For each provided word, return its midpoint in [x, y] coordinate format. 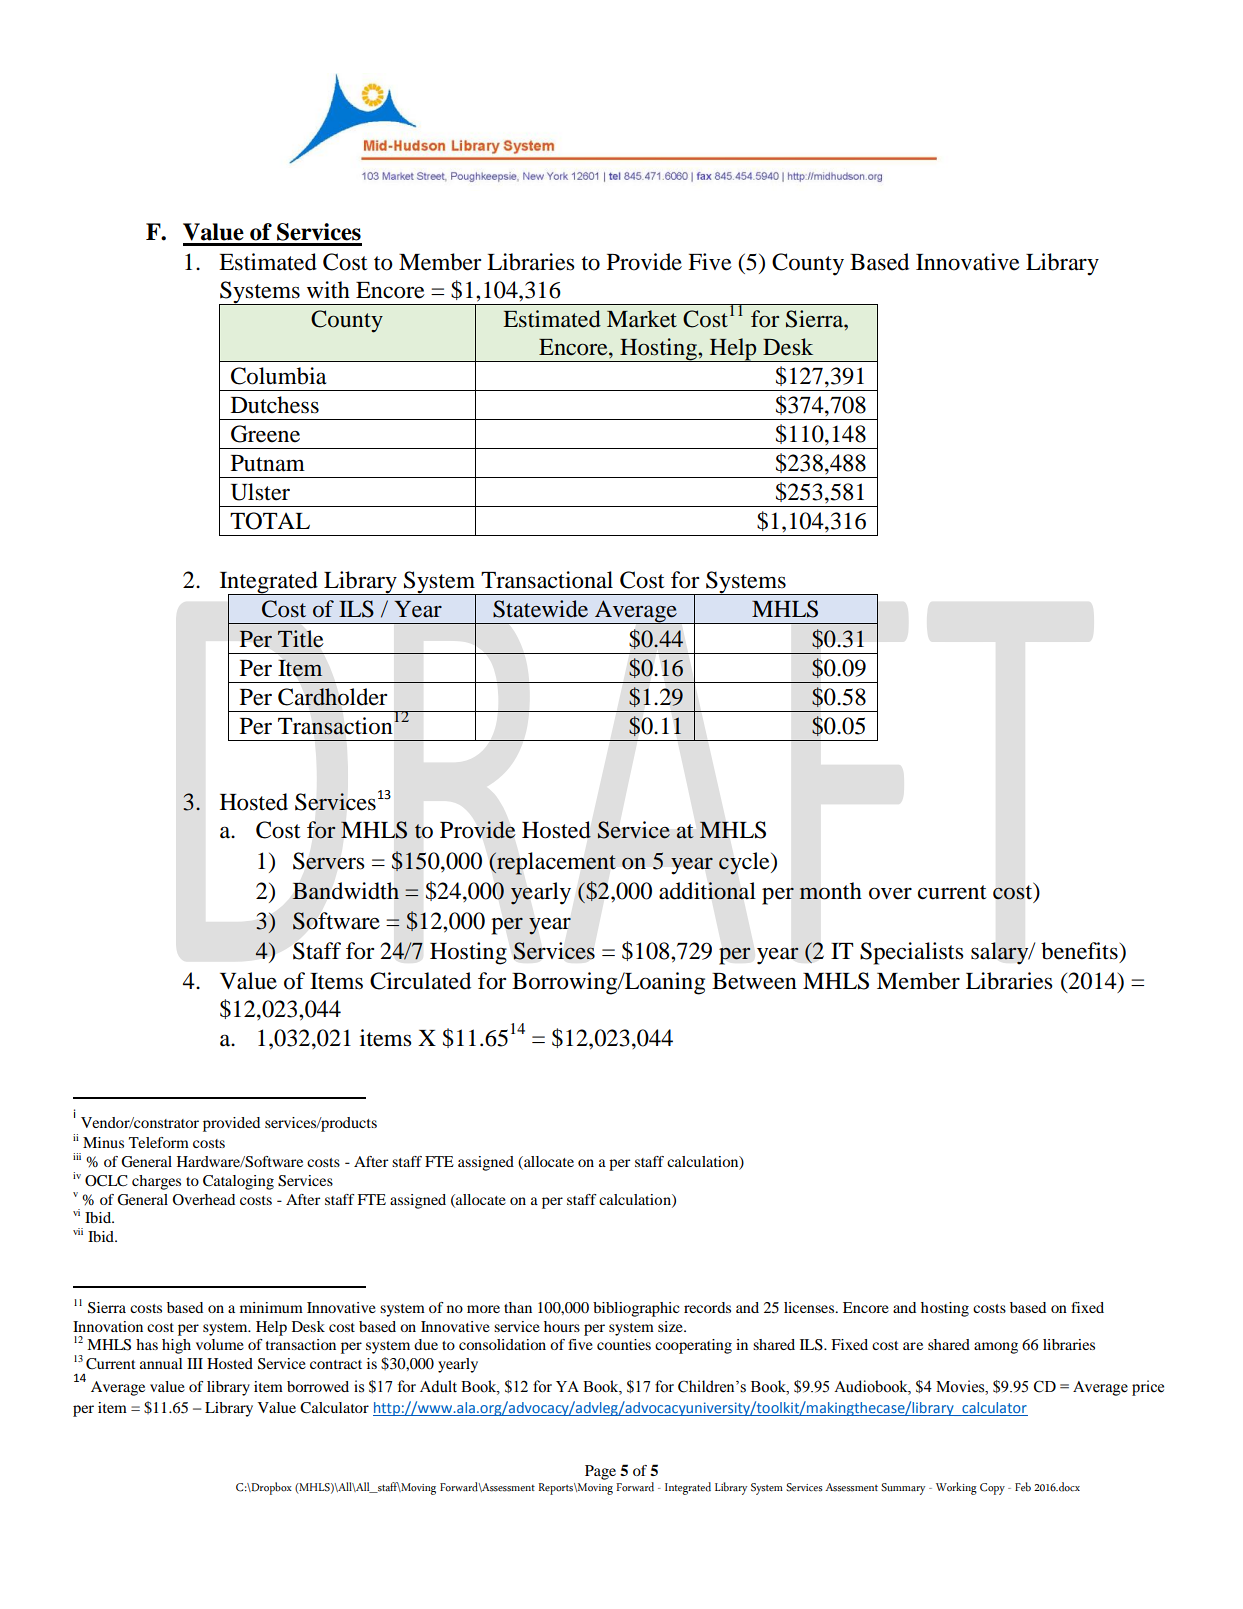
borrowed [318, 1386]
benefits [1080, 951]
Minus [103, 1142]
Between [754, 981]
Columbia [279, 376]
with [328, 290]
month [830, 891]
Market [642, 319]
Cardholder [332, 697]
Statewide [540, 609]
